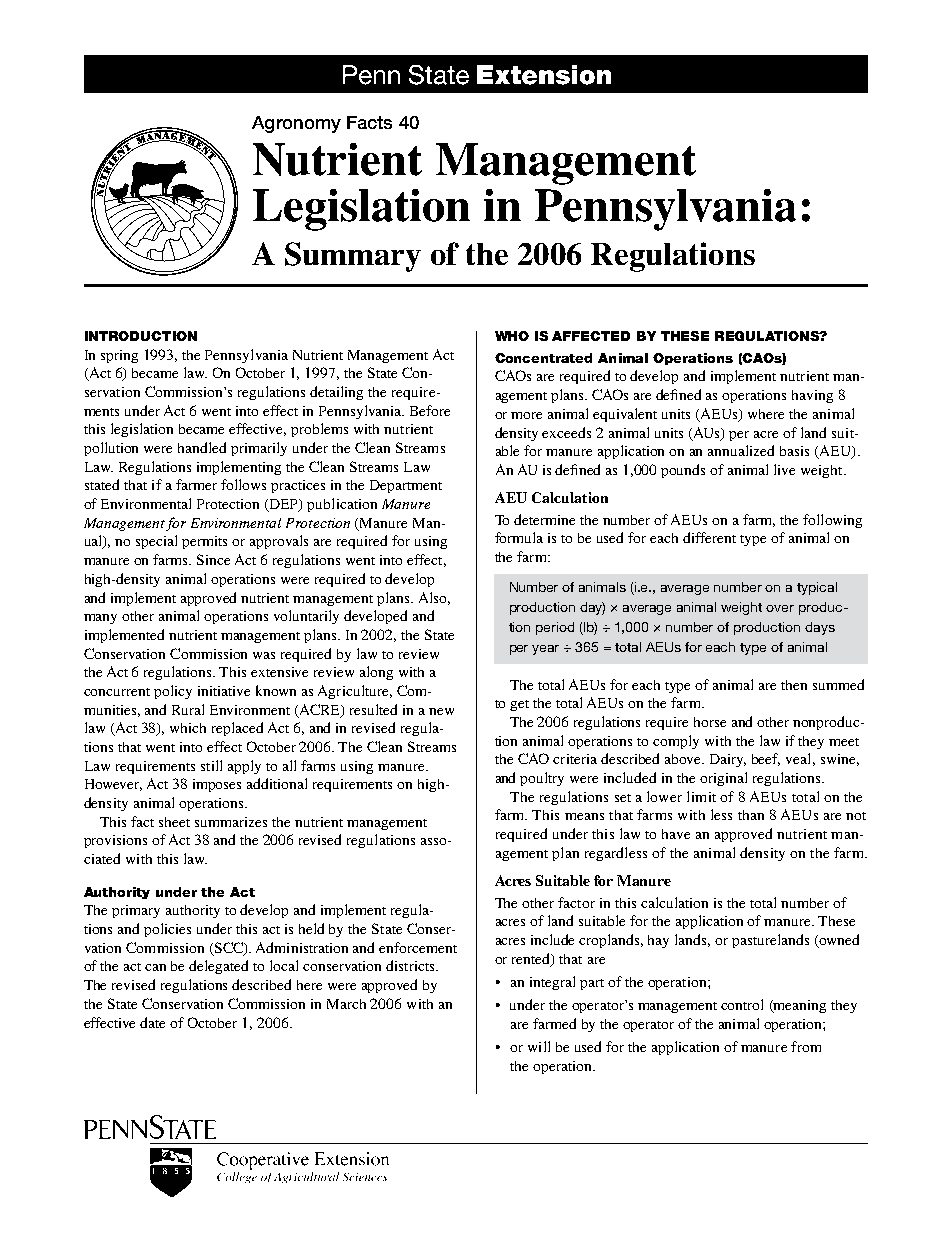 The width and height of the screenshot is (952, 1233). Describe the element at coordinates (710, 722) in the screenshot. I see `horse` at that location.
